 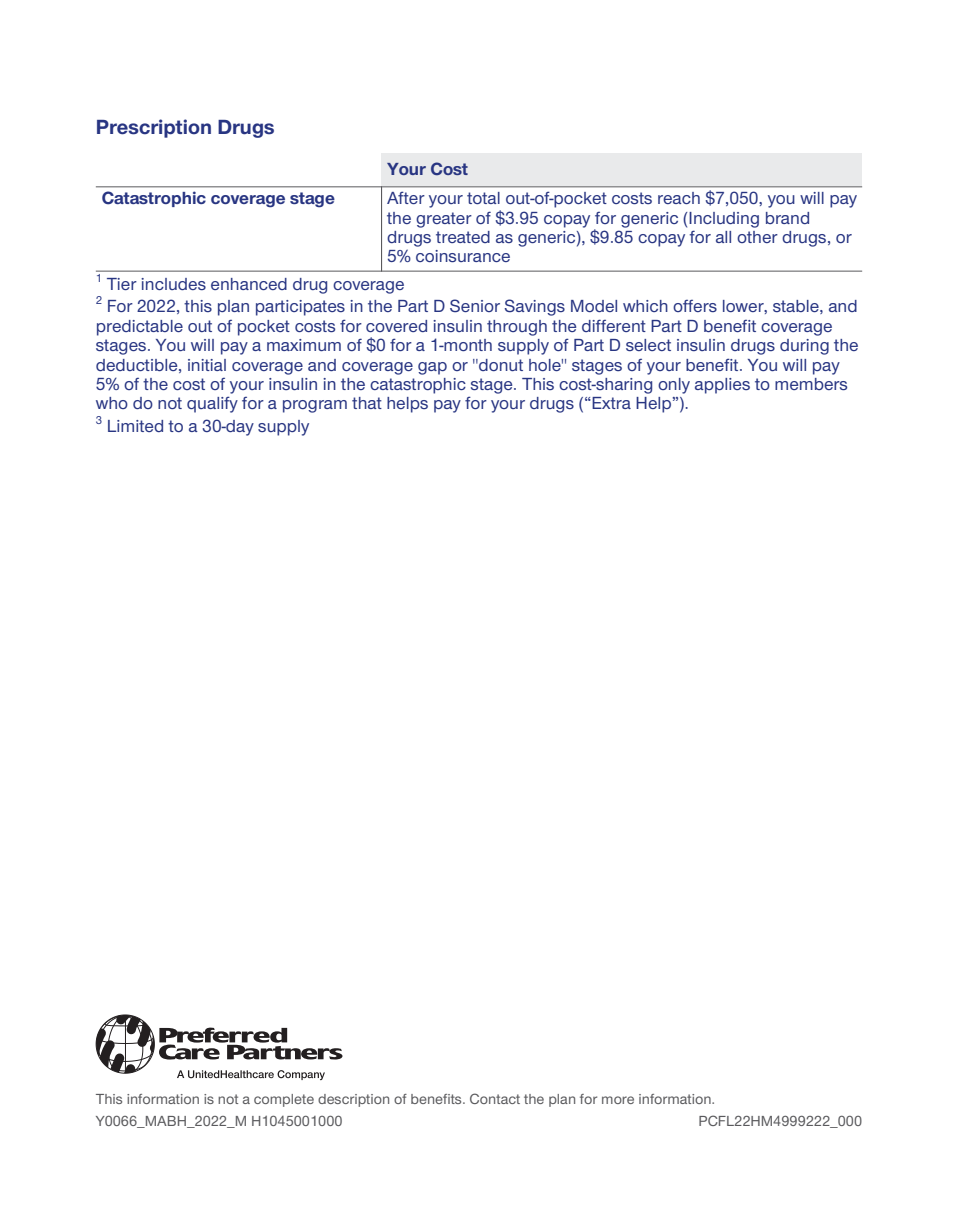 What do you see at coordinates (135, 426) in the page?
I see `Limited` at bounding box center [135, 426].
